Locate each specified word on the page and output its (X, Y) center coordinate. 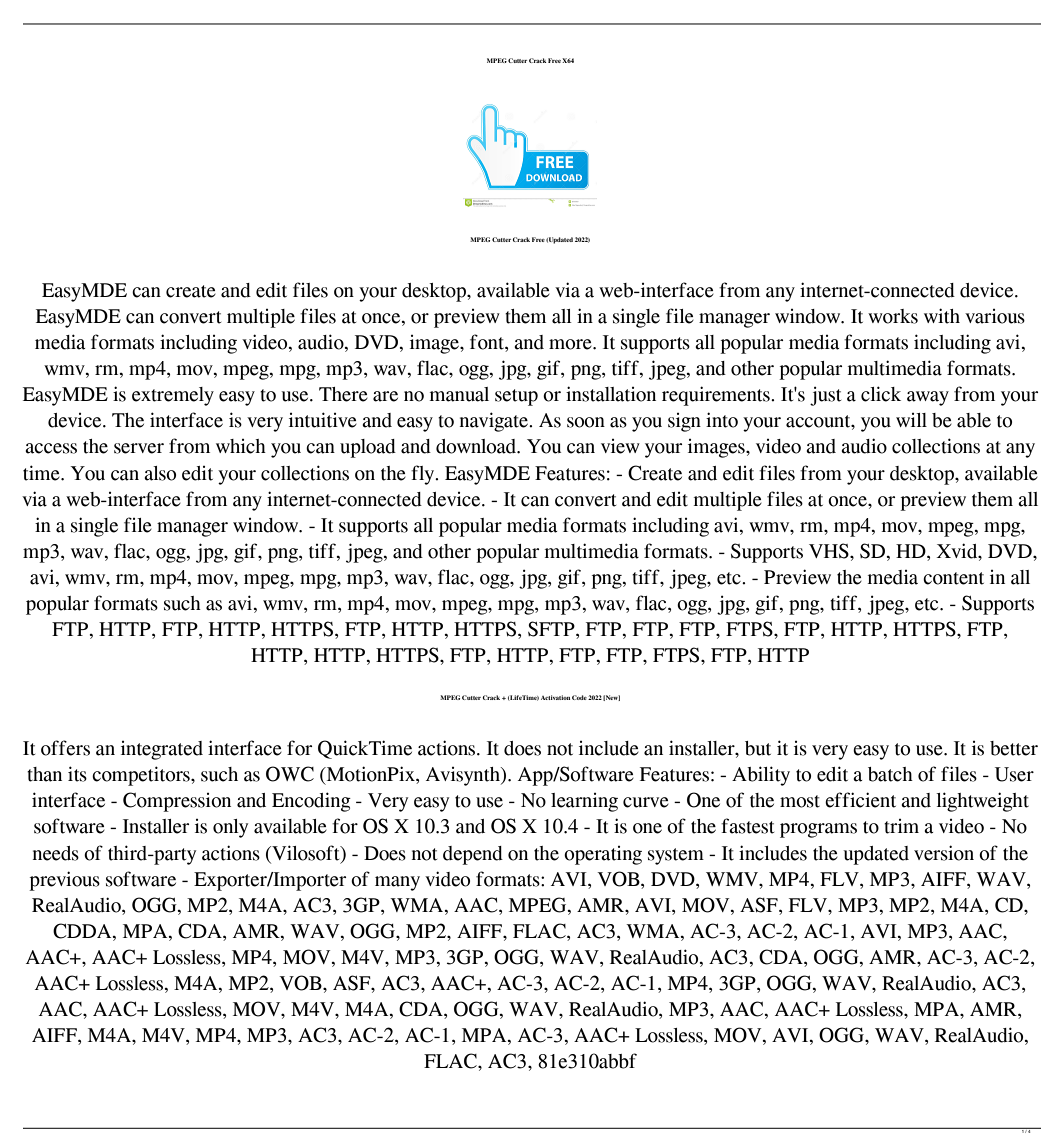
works (893, 316)
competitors (142, 776)
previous (64, 881)
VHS (830, 551)
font (488, 343)
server (139, 448)
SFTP (552, 630)
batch (890, 774)
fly (424, 475)
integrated (162, 750)
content (953, 578)
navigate (495, 422)
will (911, 420)
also (160, 473)
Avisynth (464, 776)
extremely (173, 396)
